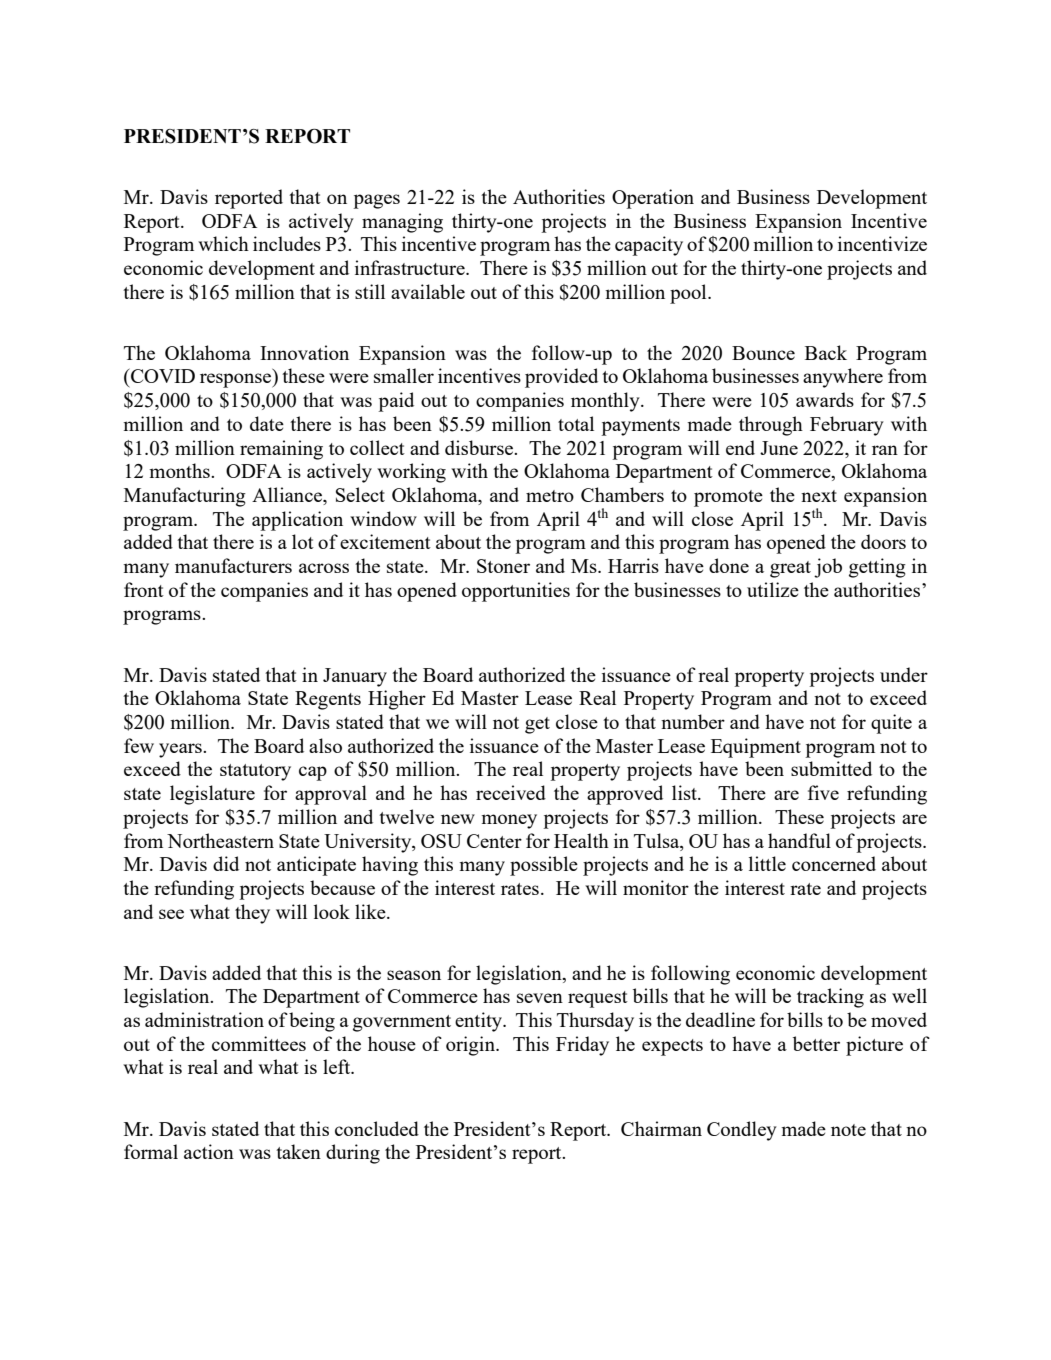 This screenshot has height=1360, width=1051. What do you see at coordinates (223, 243) in the screenshot?
I see `which` at bounding box center [223, 243].
